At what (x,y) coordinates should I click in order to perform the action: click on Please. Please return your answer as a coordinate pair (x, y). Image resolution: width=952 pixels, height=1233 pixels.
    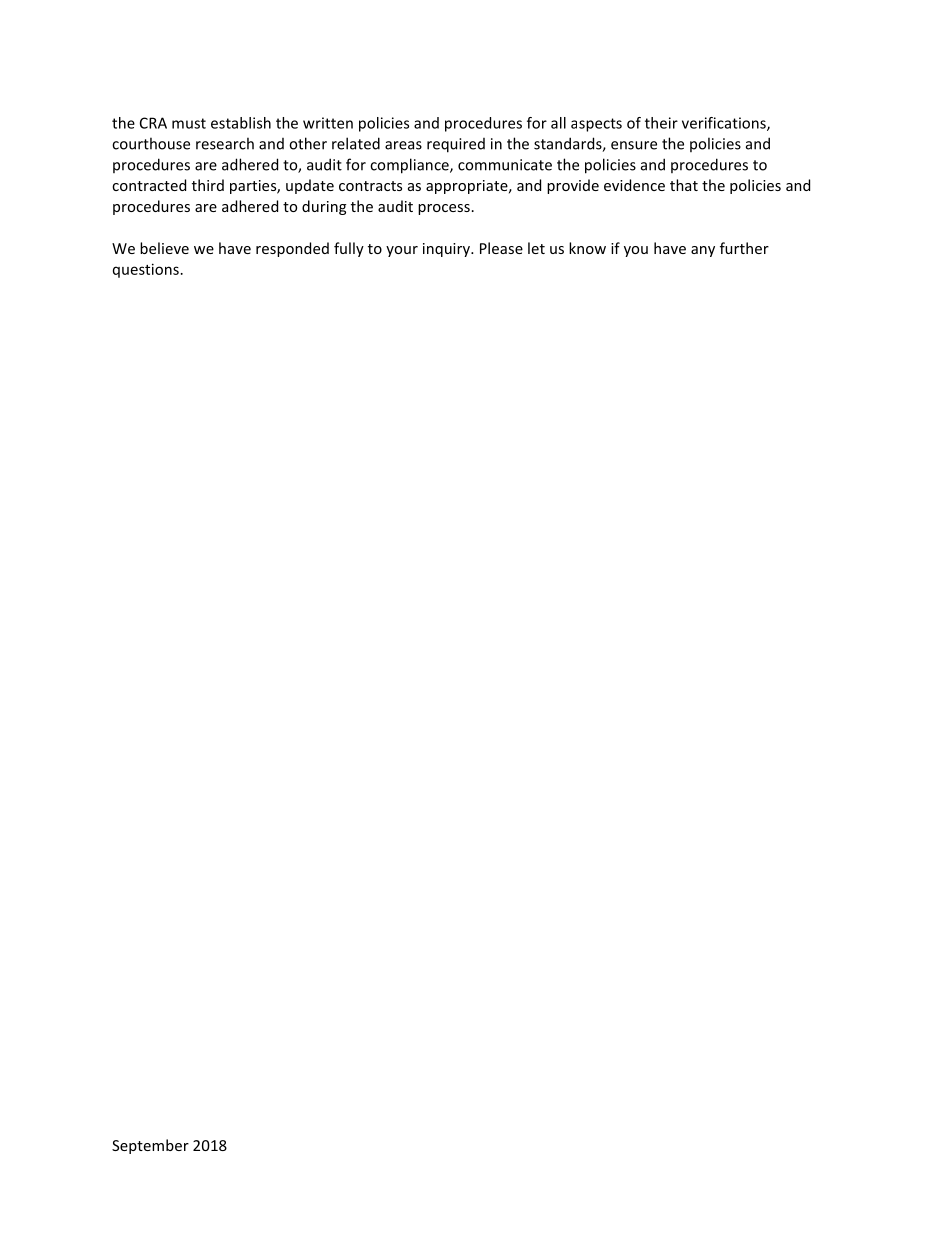
    Looking at the image, I should click on (501, 248).
